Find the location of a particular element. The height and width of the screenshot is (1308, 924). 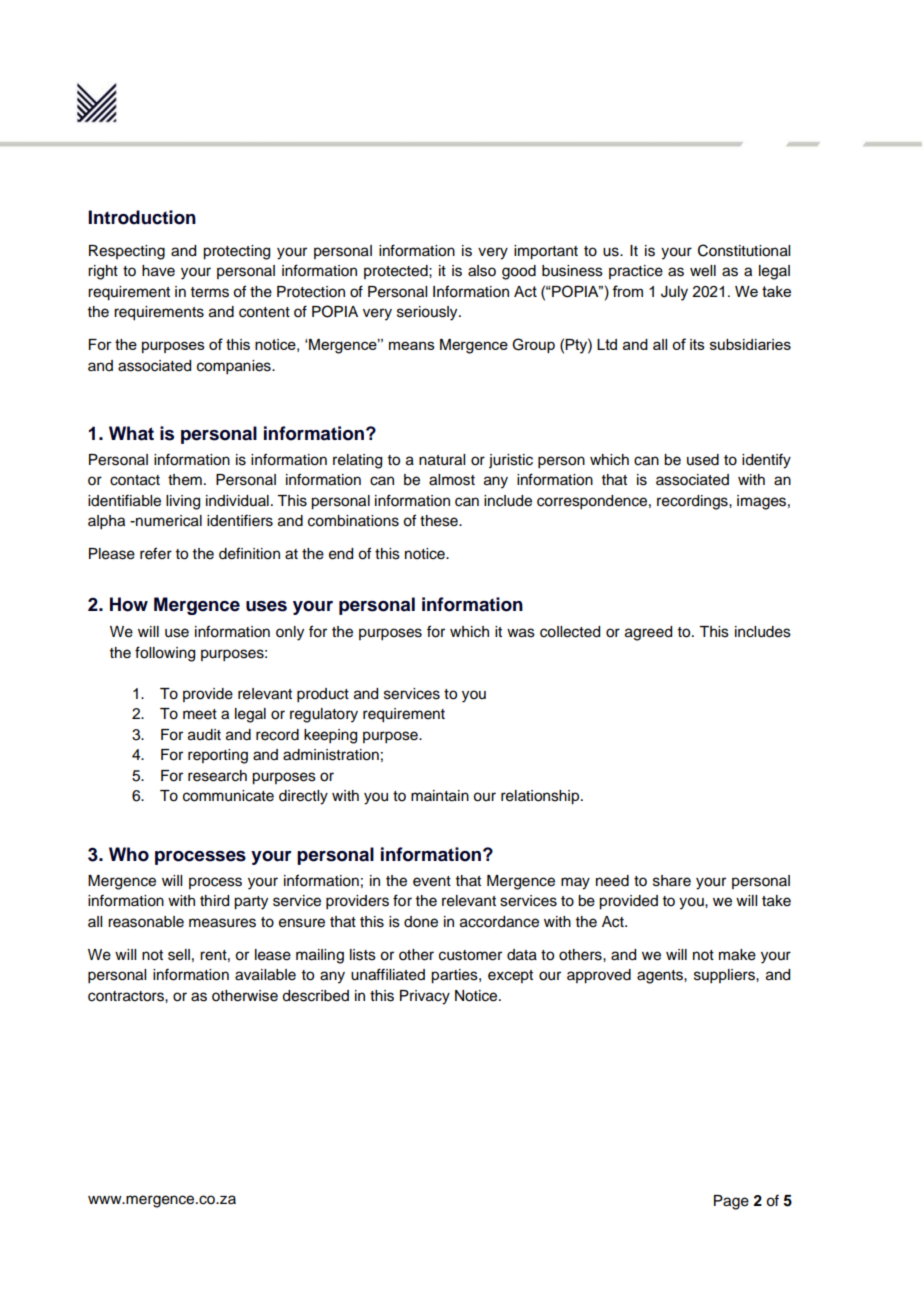

contractors is located at coordinates (127, 996).
